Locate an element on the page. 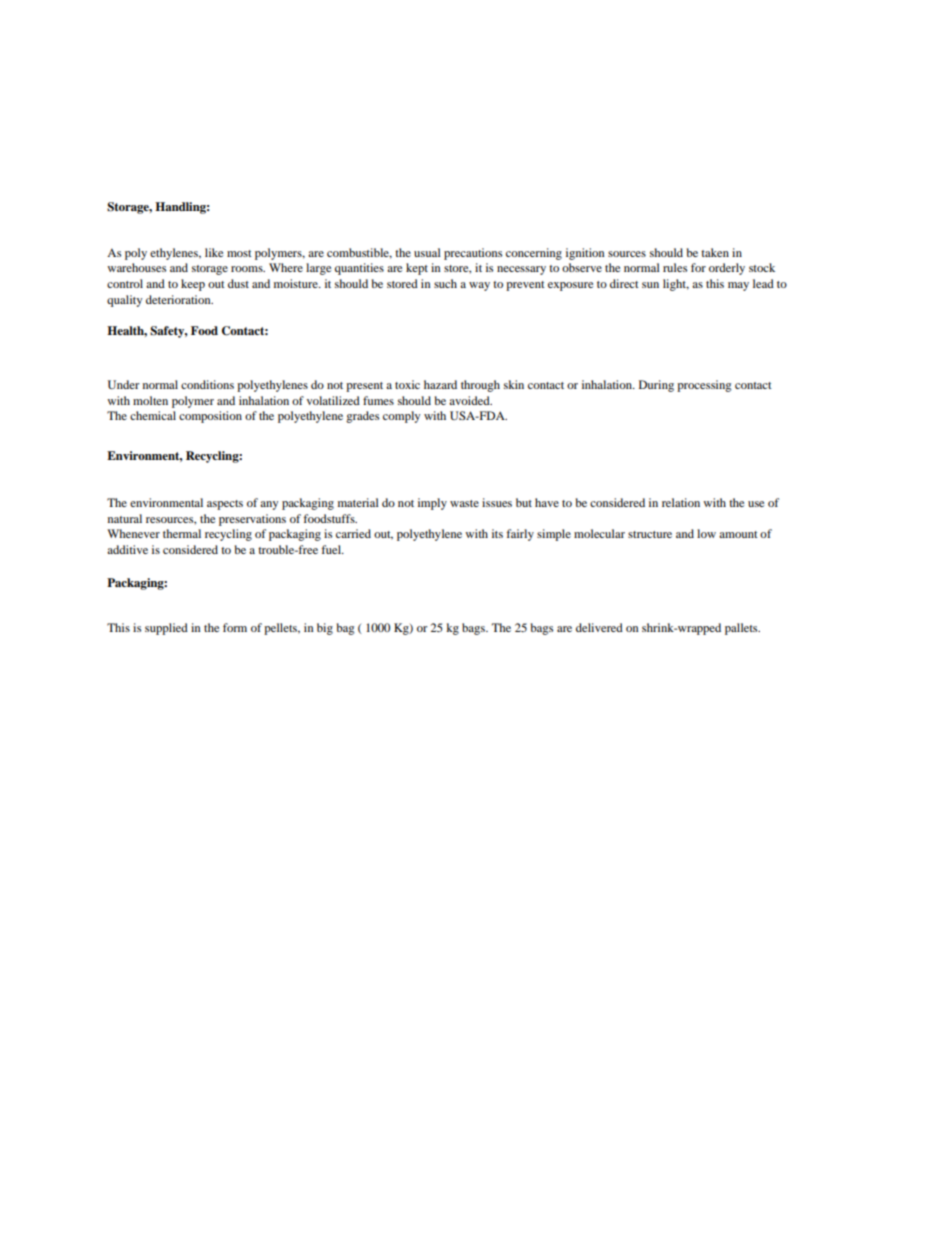 Image resolution: width=952 pixels, height=1233 pixels. imply is located at coordinates (432, 504).
